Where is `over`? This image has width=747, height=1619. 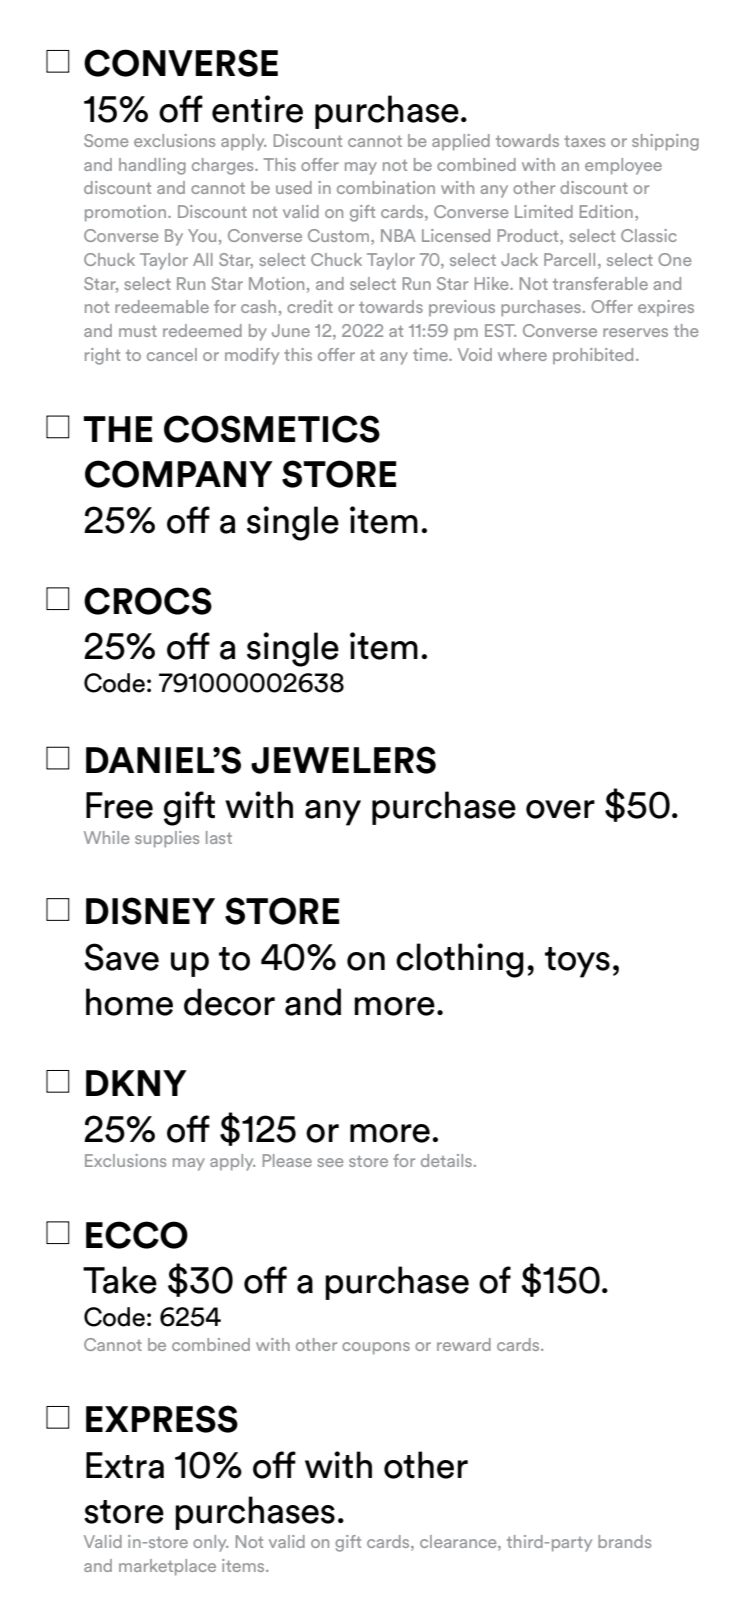 over is located at coordinates (560, 809).
